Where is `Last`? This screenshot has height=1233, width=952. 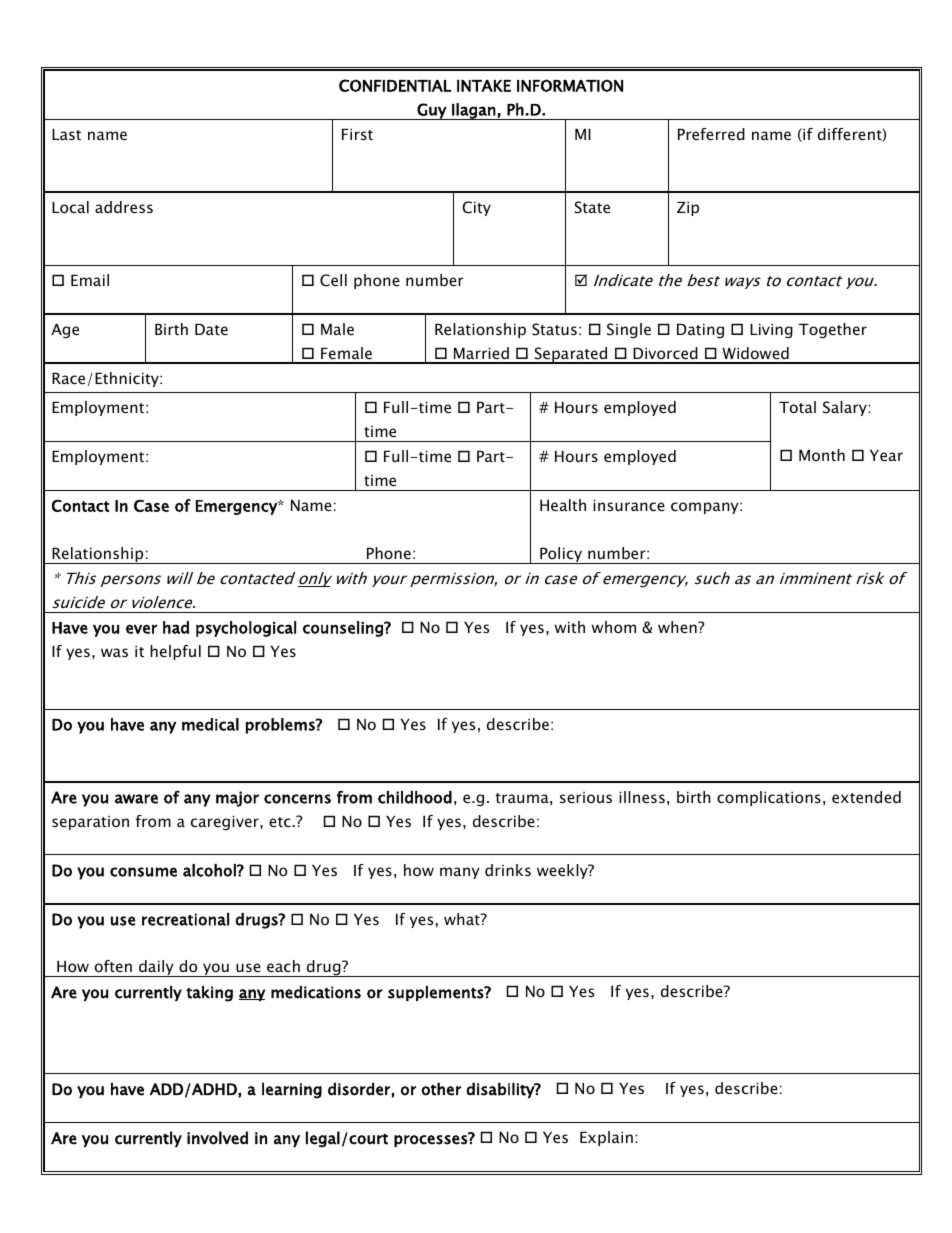
Last is located at coordinates (66, 134).
